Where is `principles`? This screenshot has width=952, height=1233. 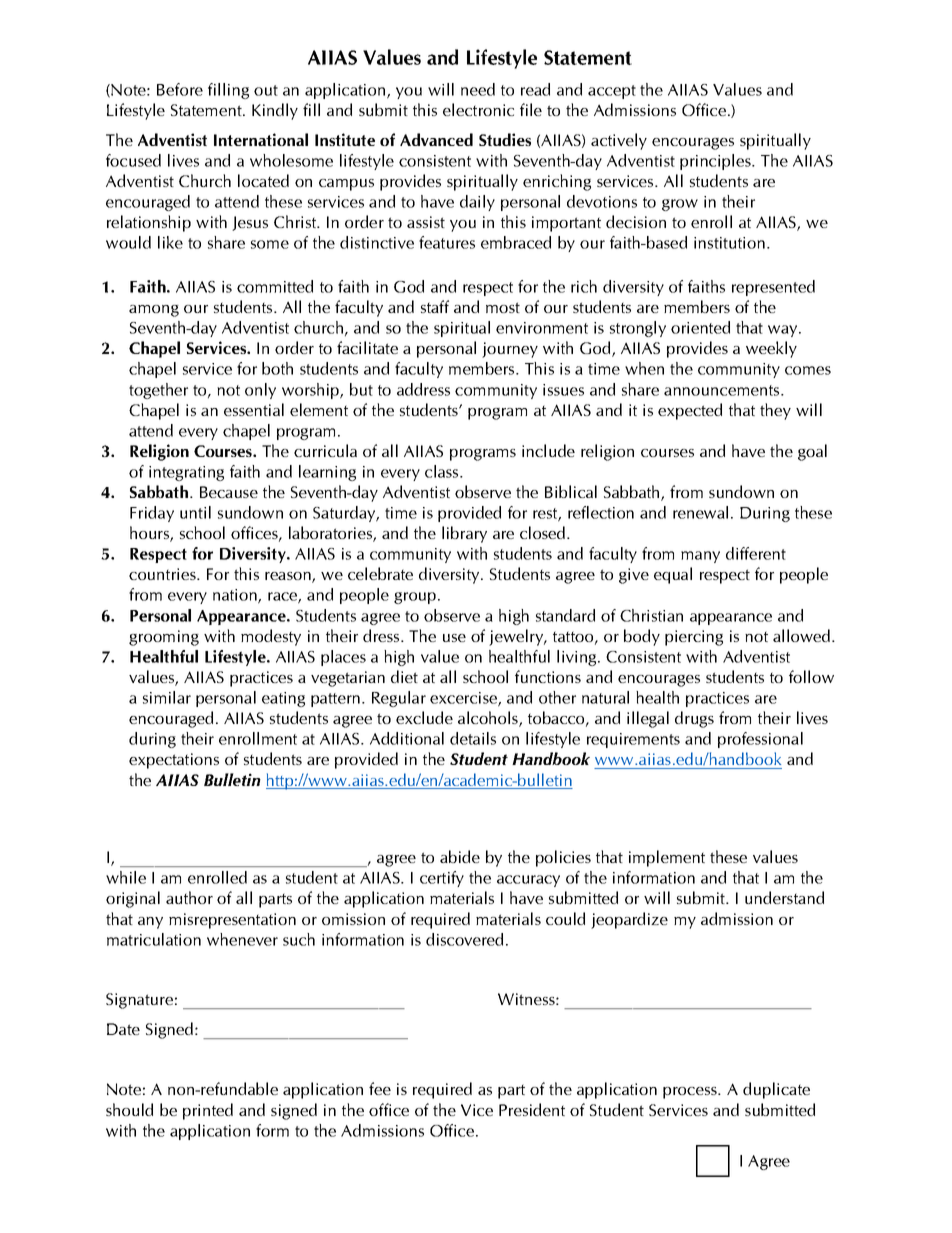
principles is located at coordinates (716, 162).
